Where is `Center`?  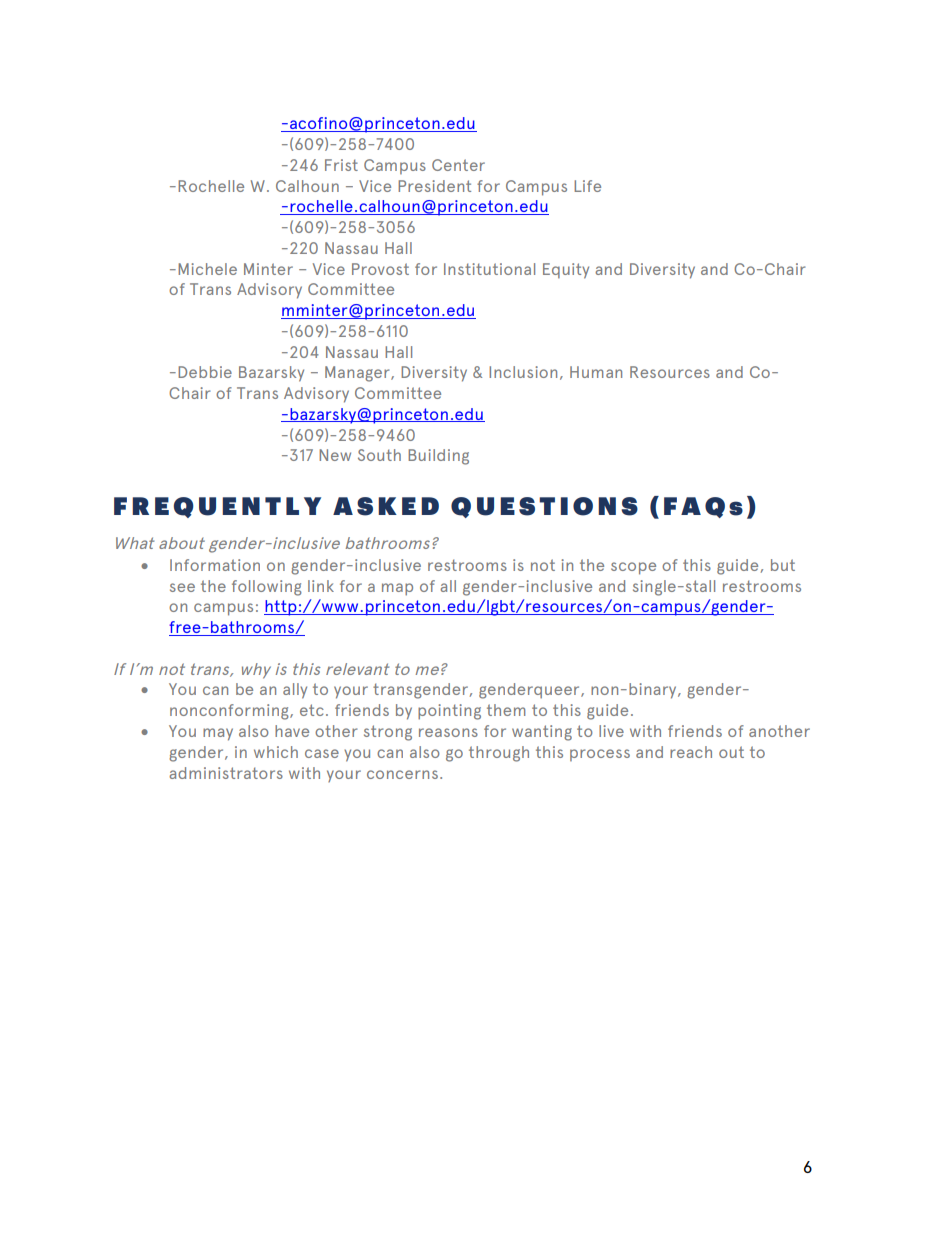
Center is located at coordinates (458, 165).
